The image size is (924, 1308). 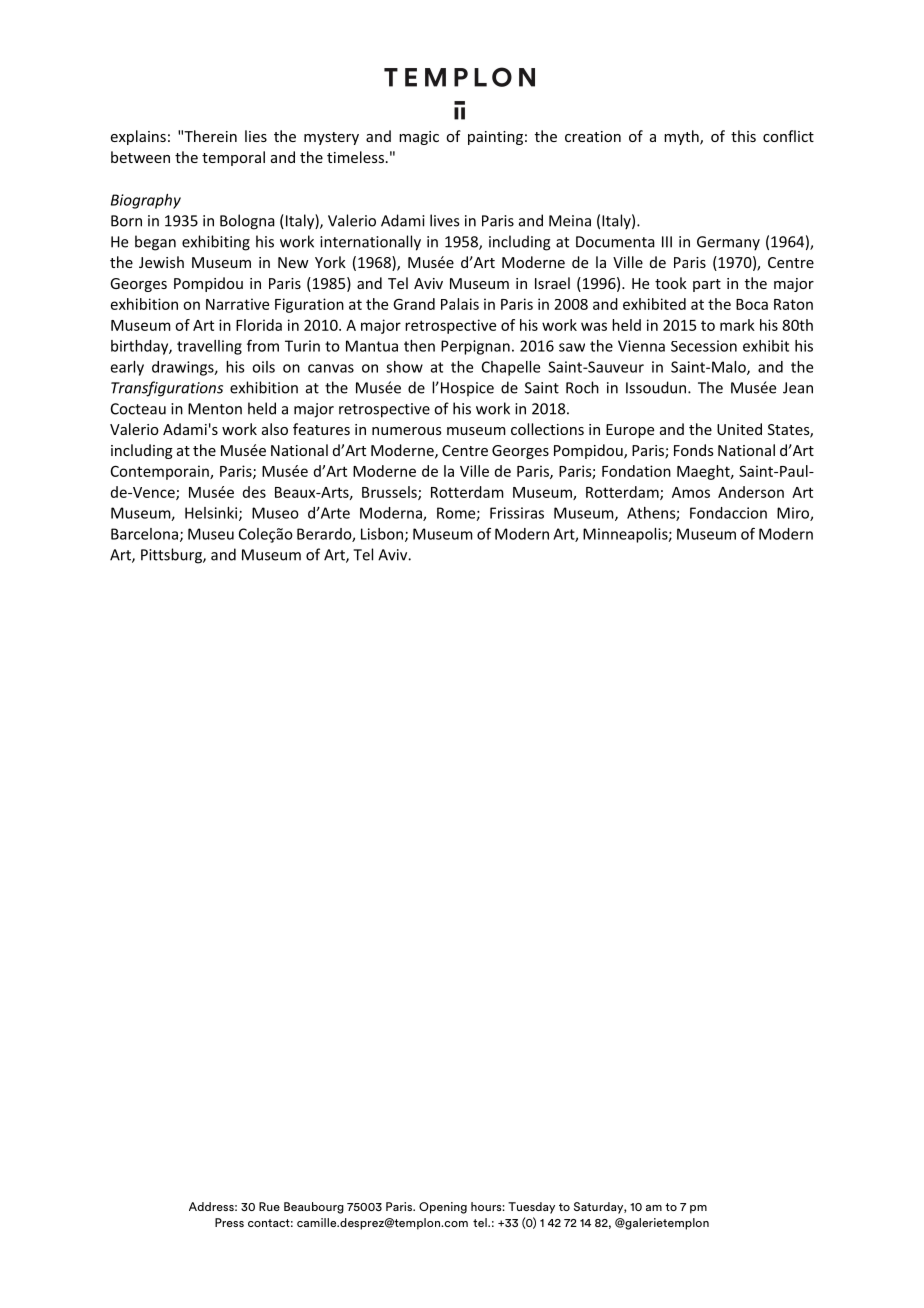 I want to click on Tuesday, so click(x=531, y=1208).
